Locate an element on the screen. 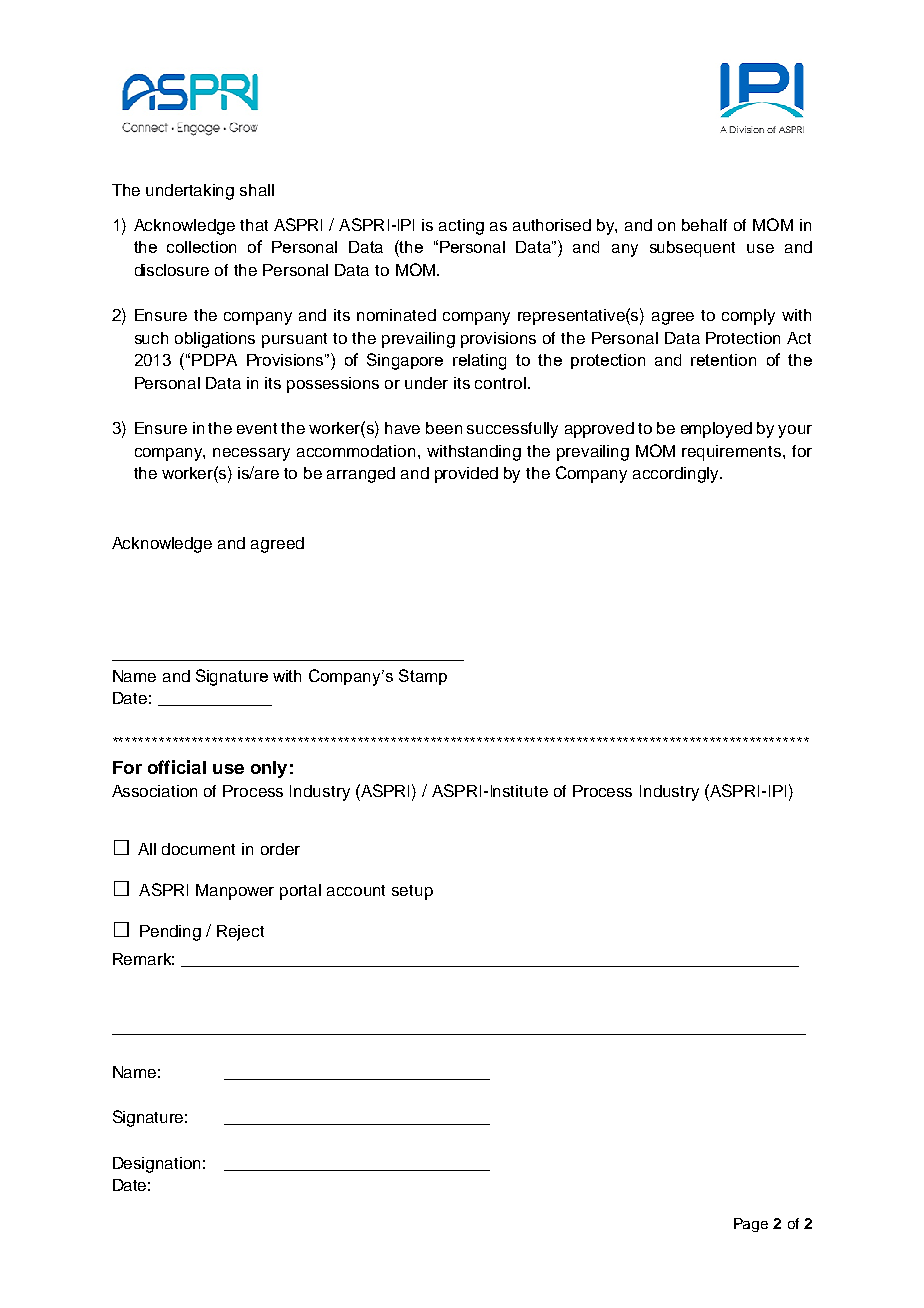  accordingly is located at coordinates (677, 475).
